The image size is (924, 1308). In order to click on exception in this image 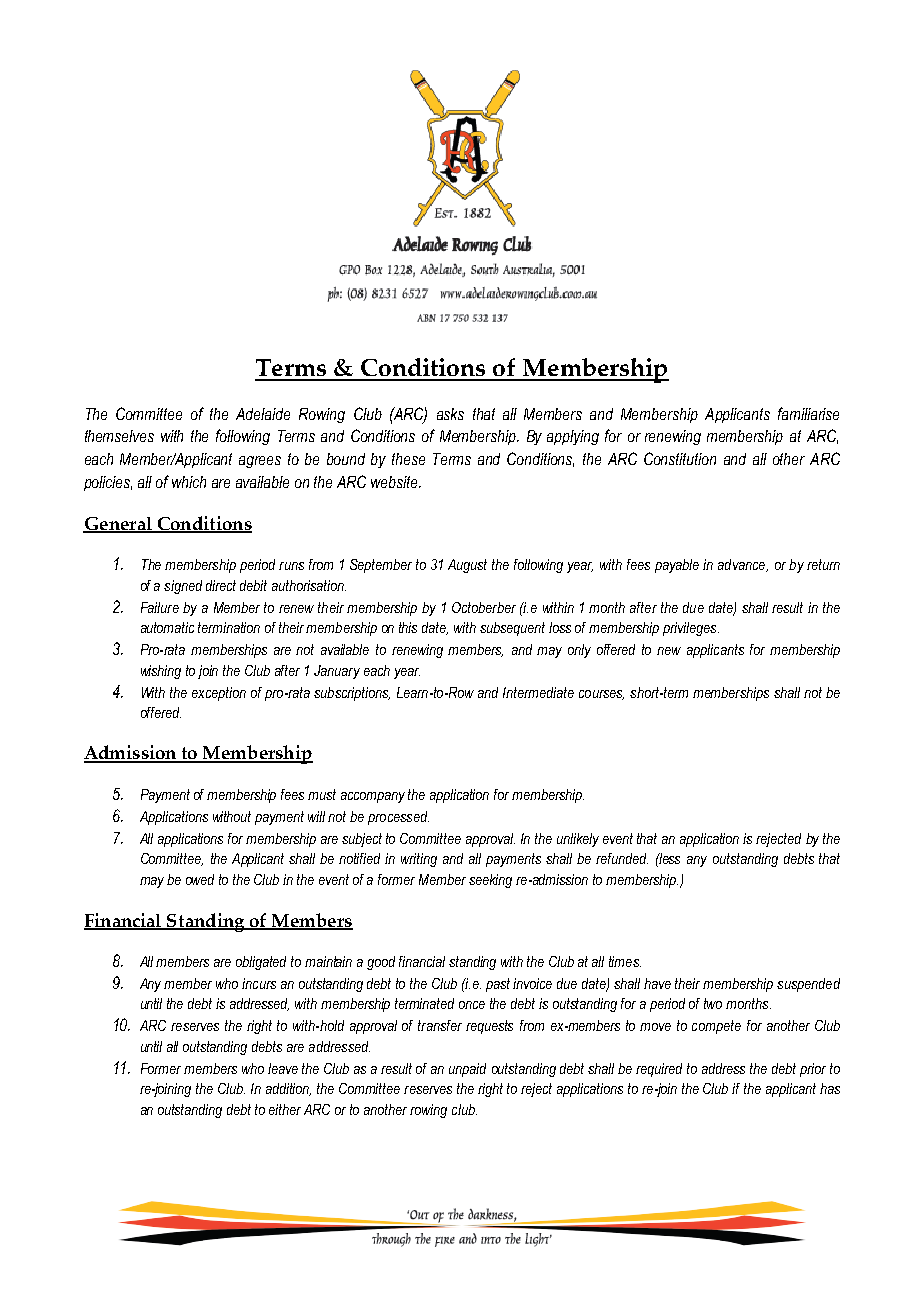, I will do `click(219, 694)`.
